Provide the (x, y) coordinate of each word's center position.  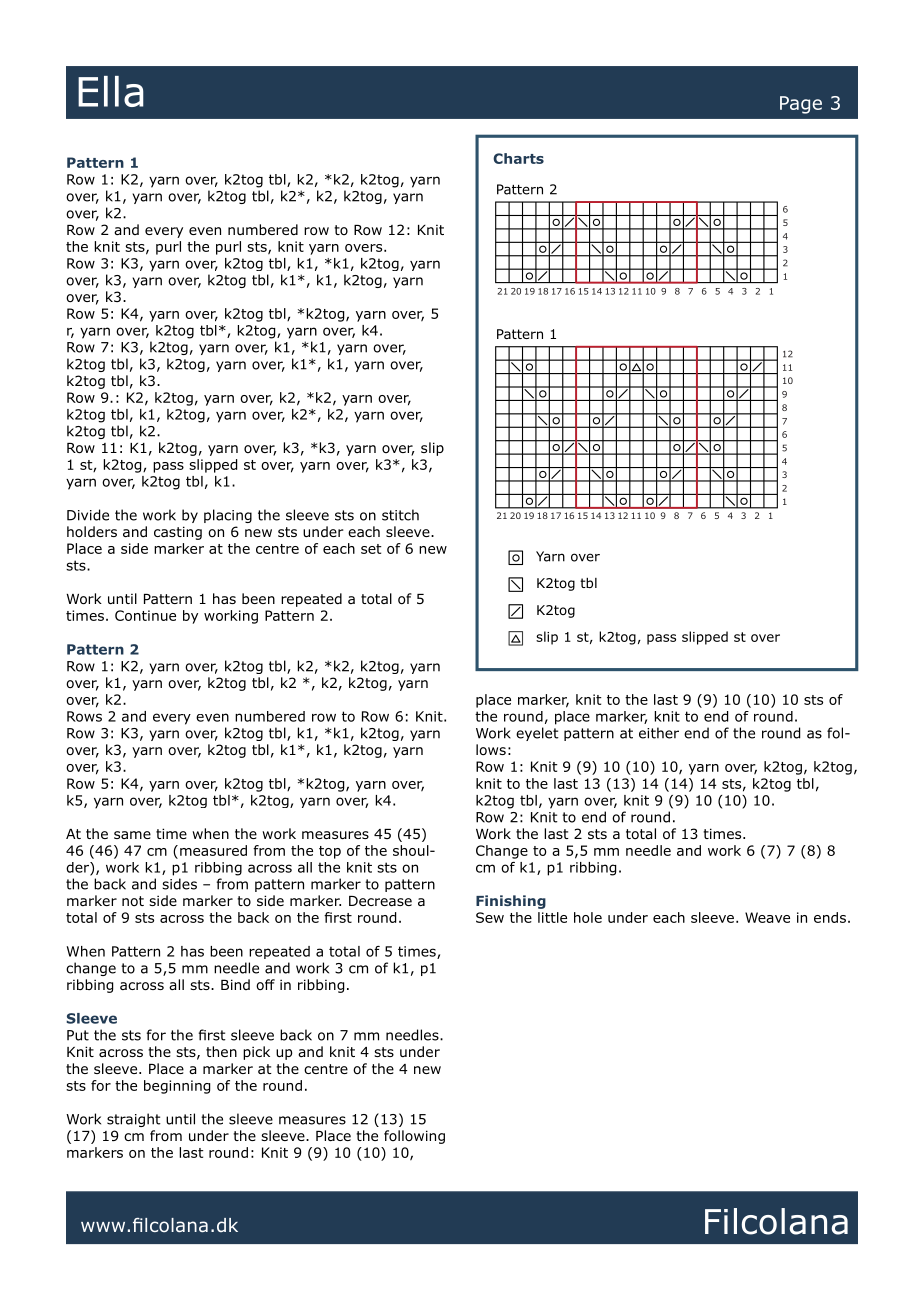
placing (228, 516)
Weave (767, 917)
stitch (400, 515)
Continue (145, 615)
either (659, 733)
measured (213, 850)
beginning (177, 1087)
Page (801, 105)
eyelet (537, 734)
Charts (518, 158)
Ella (111, 91)
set (371, 549)
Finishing (511, 902)
